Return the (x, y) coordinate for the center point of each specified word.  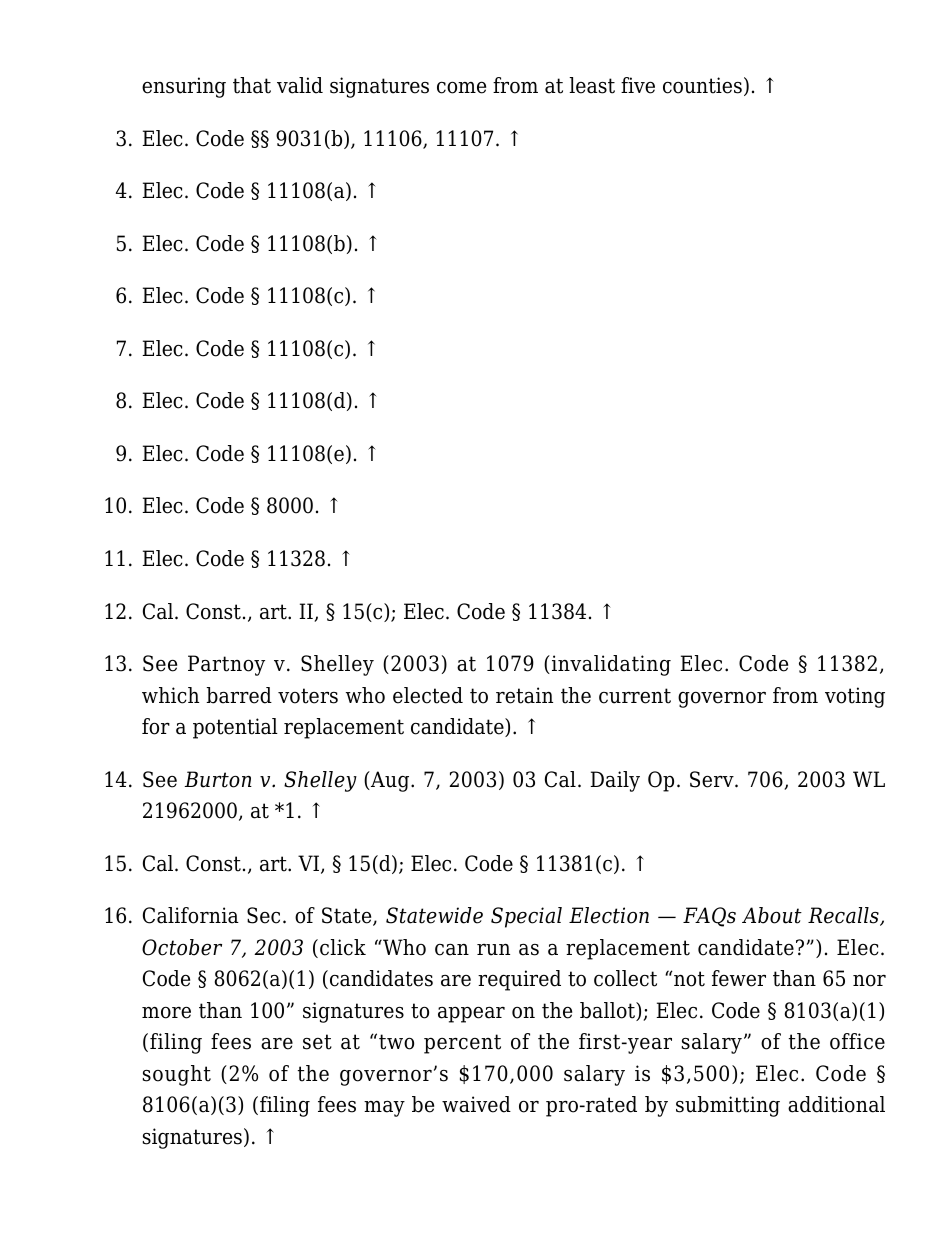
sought (177, 1075)
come (461, 87)
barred (239, 695)
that (252, 85)
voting (855, 697)
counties (702, 85)
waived (476, 1104)
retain (524, 695)
